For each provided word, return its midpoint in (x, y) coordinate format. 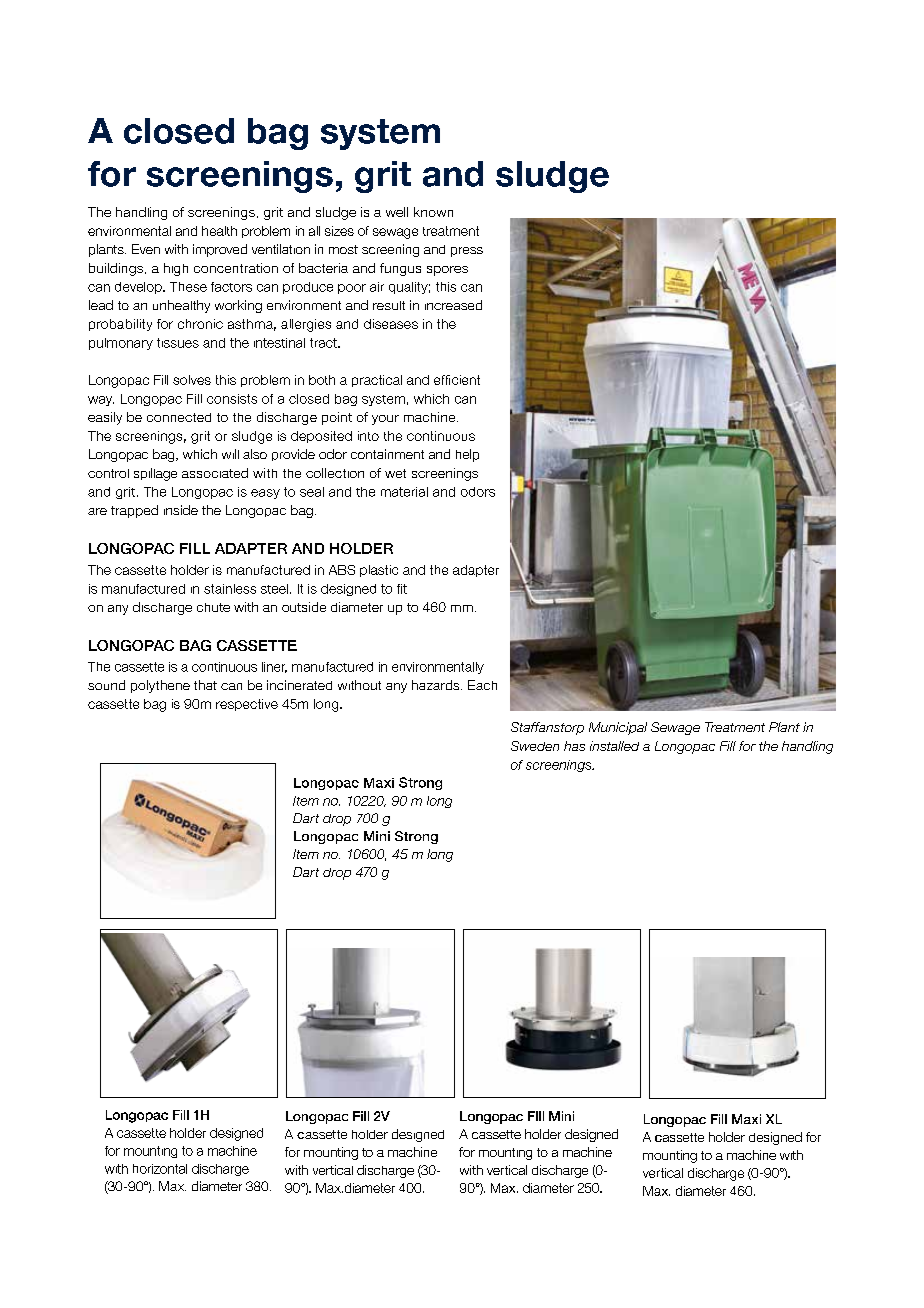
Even (146, 249)
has (574, 746)
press (467, 252)
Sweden (535, 746)
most (343, 249)
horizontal (160, 1169)
